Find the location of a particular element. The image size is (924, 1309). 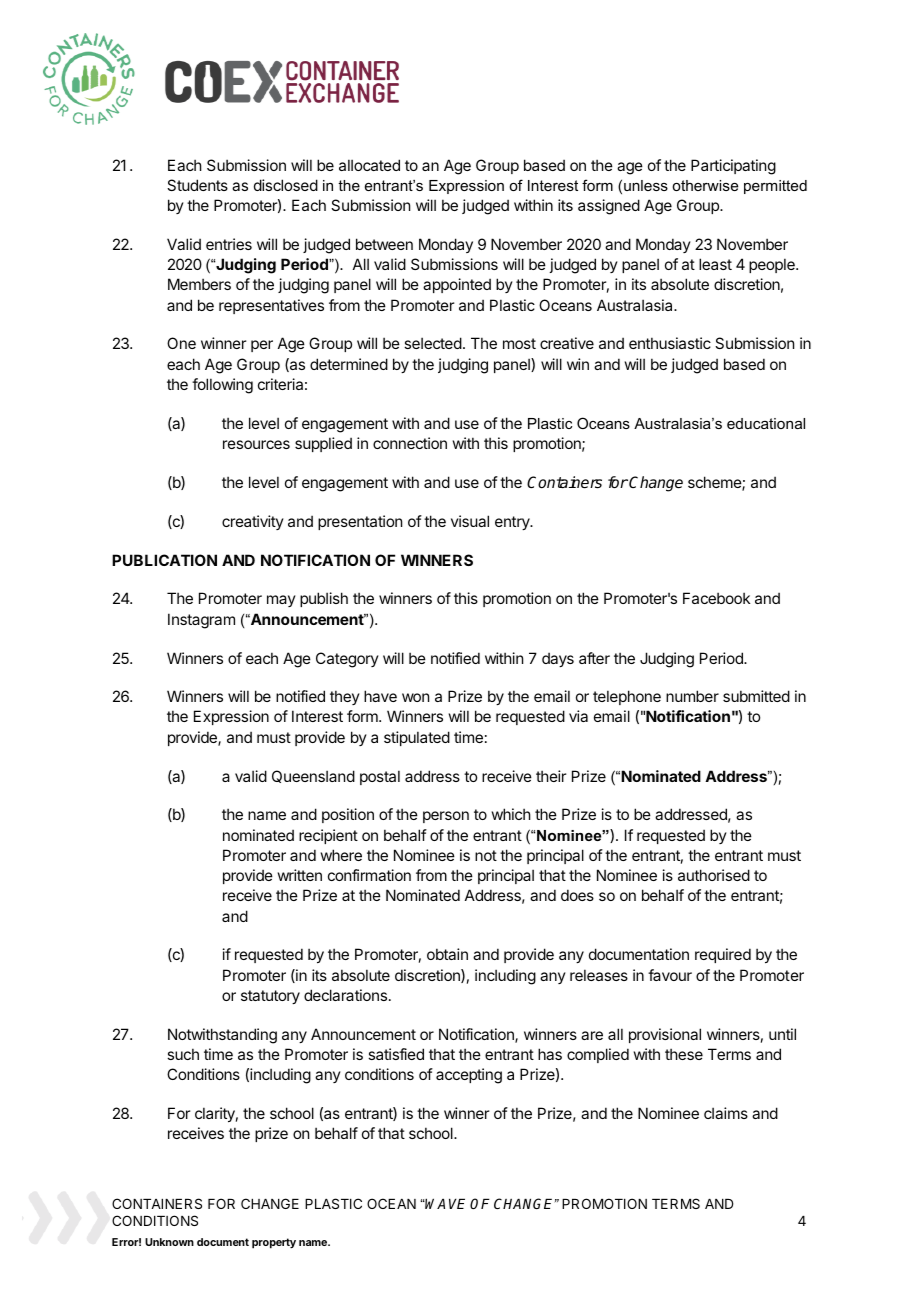

appointed is located at coordinates (457, 285).
